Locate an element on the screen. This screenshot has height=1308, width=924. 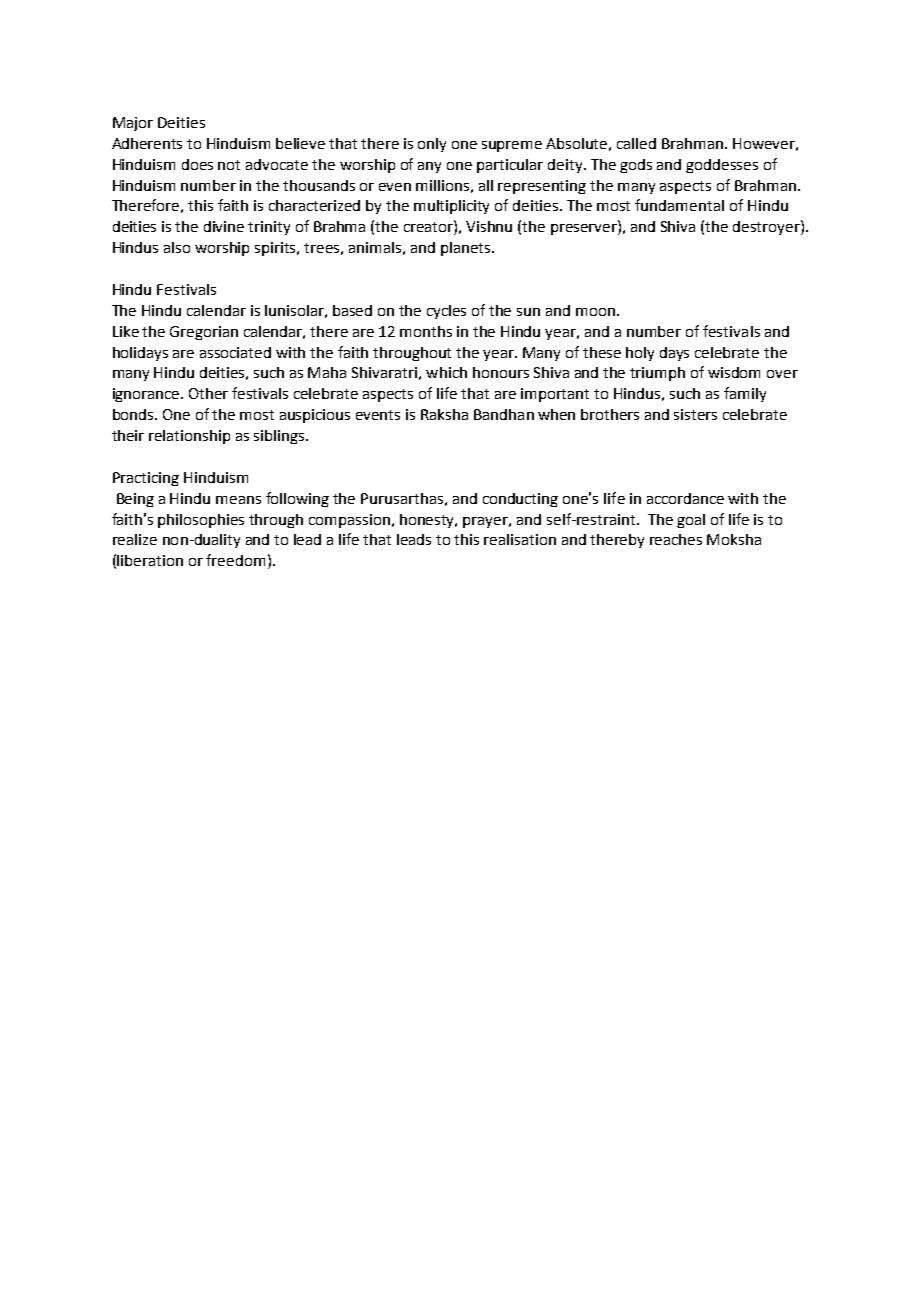
sisters is located at coordinates (695, 414).
